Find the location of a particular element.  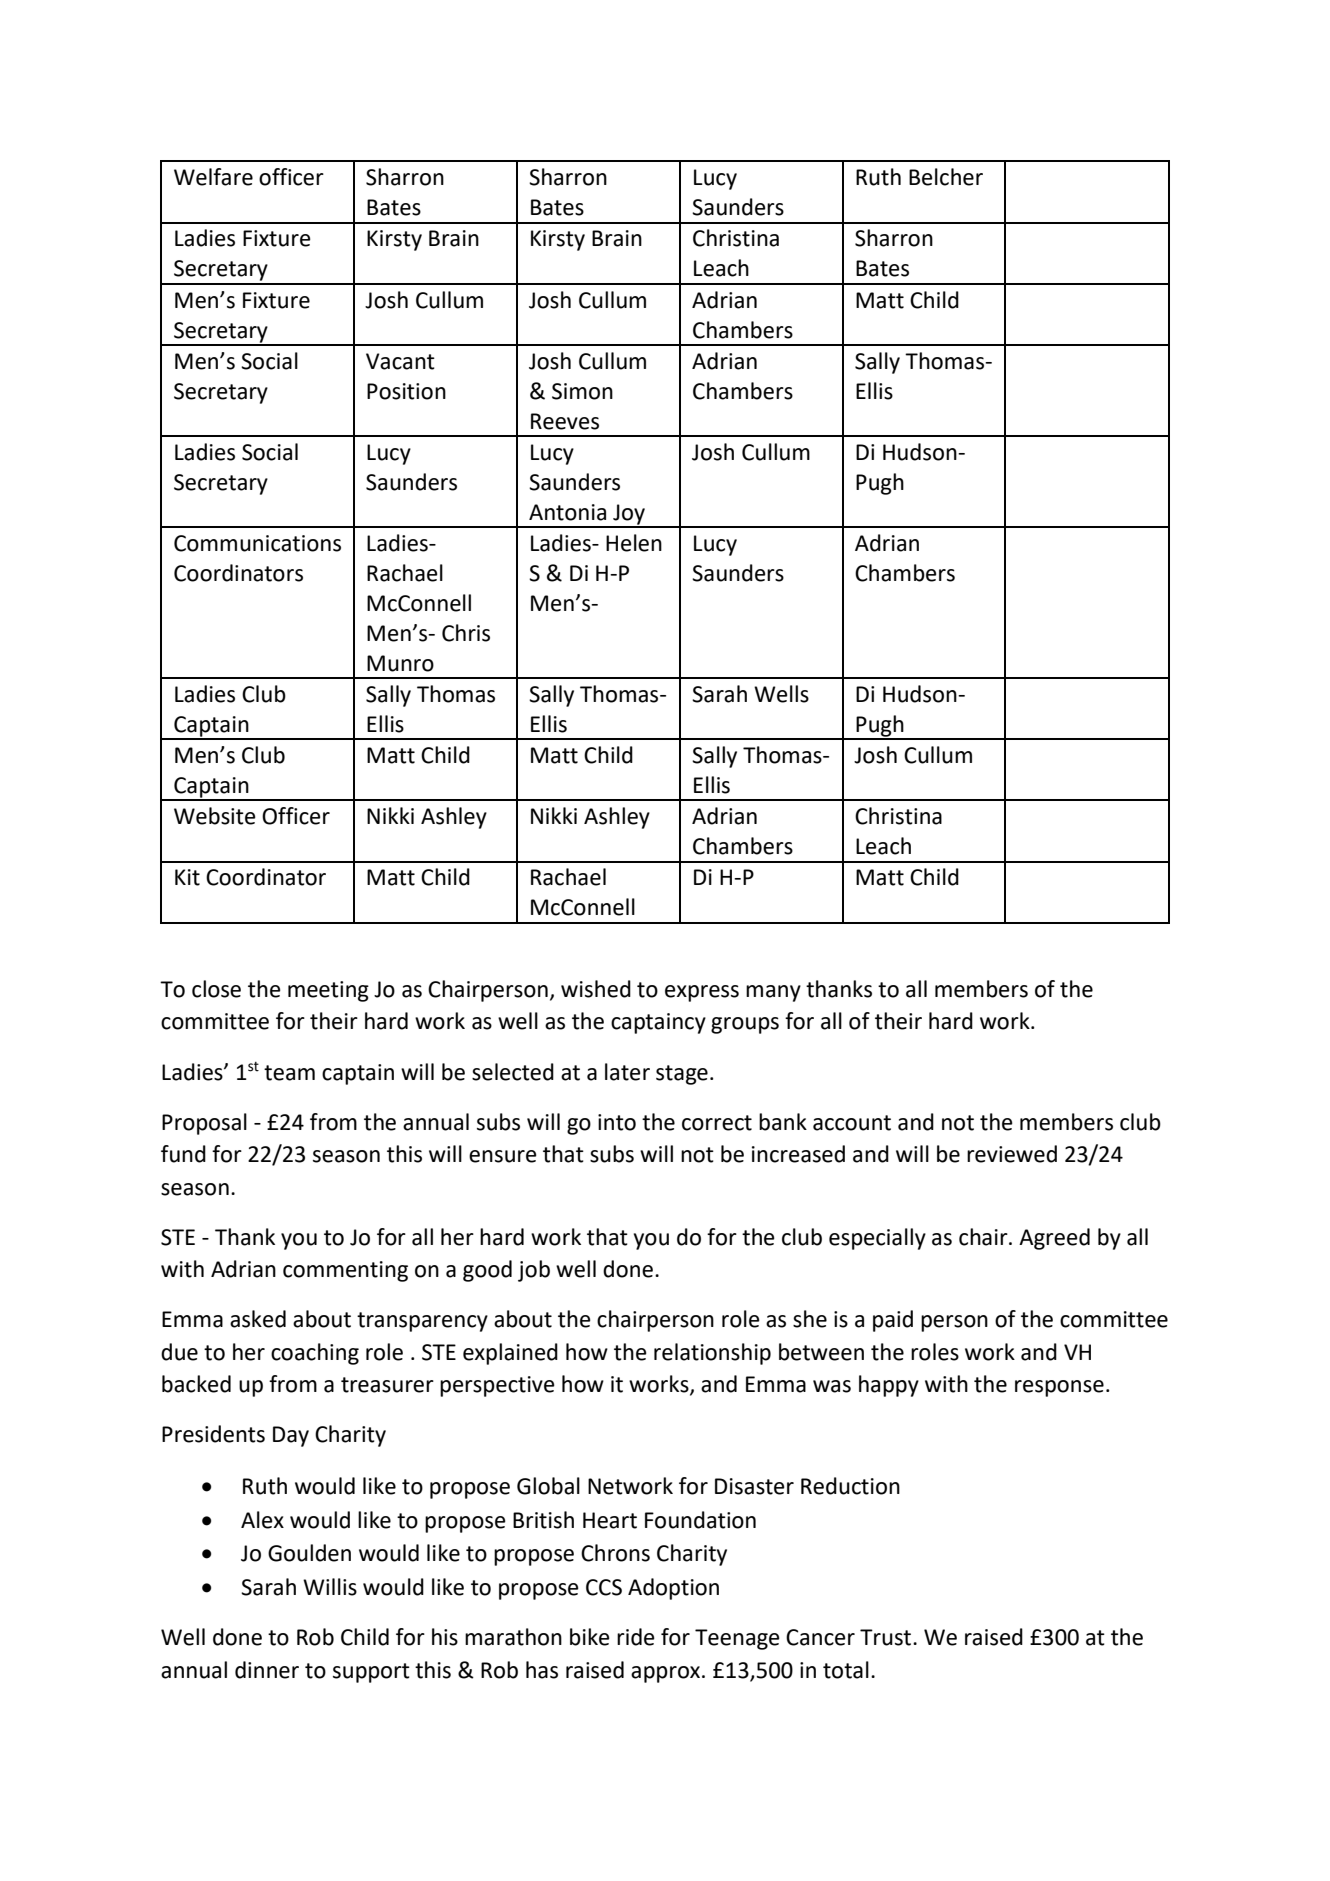

dinner is located at coordinates (267, 1670).
